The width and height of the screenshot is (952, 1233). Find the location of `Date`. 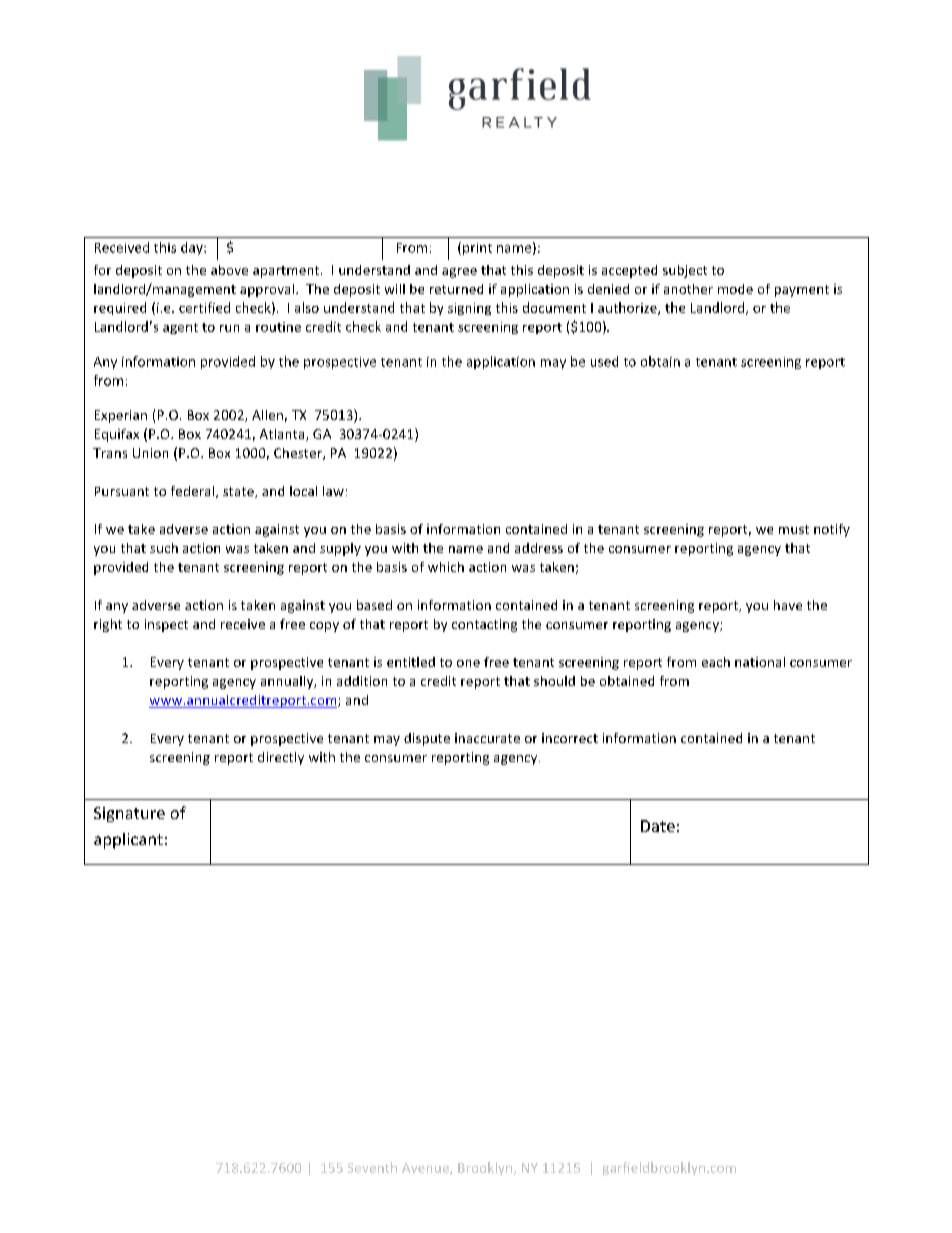

Date is located at coordinates (658, 826).
